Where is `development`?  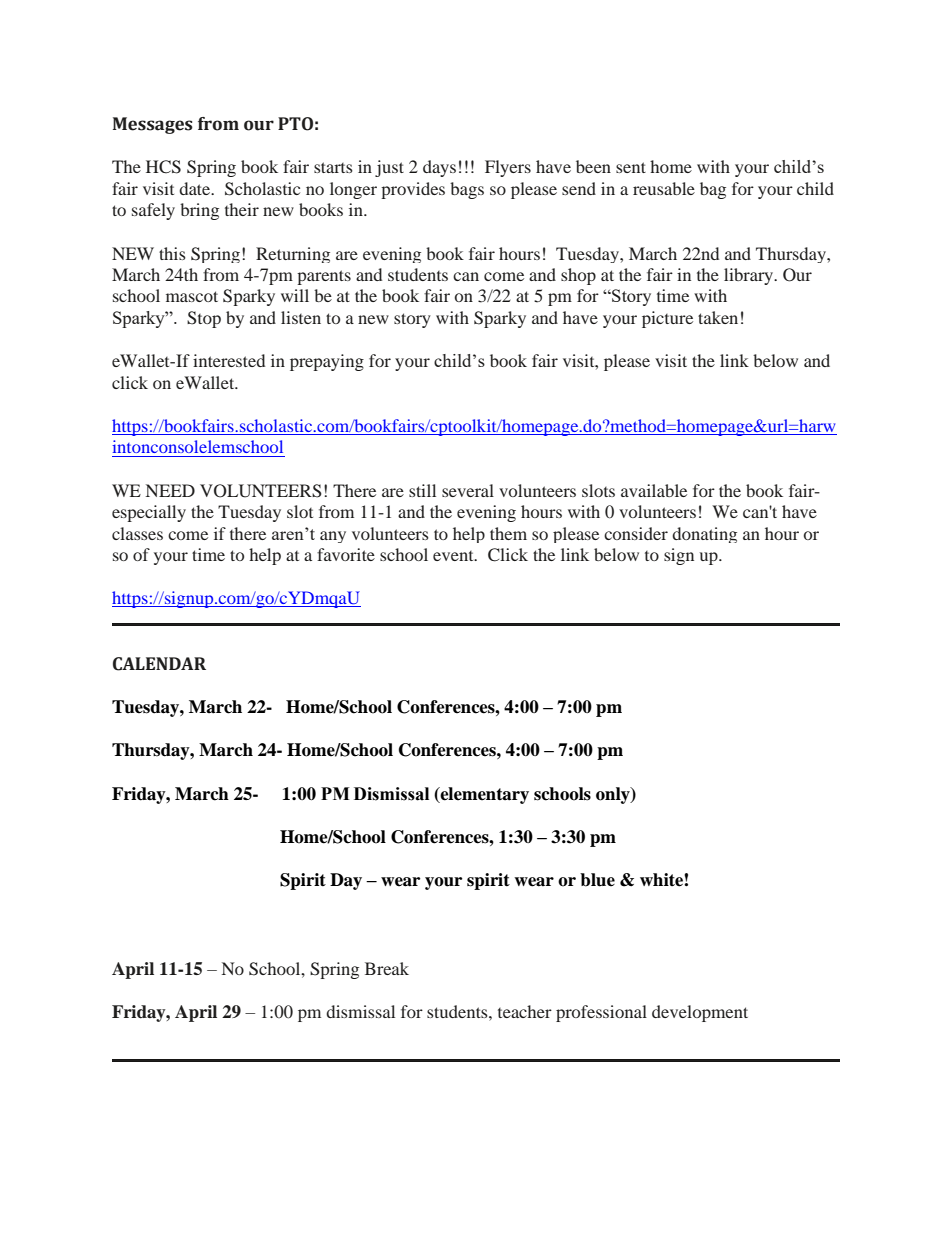
development is located at coordinates (700, 1013).
